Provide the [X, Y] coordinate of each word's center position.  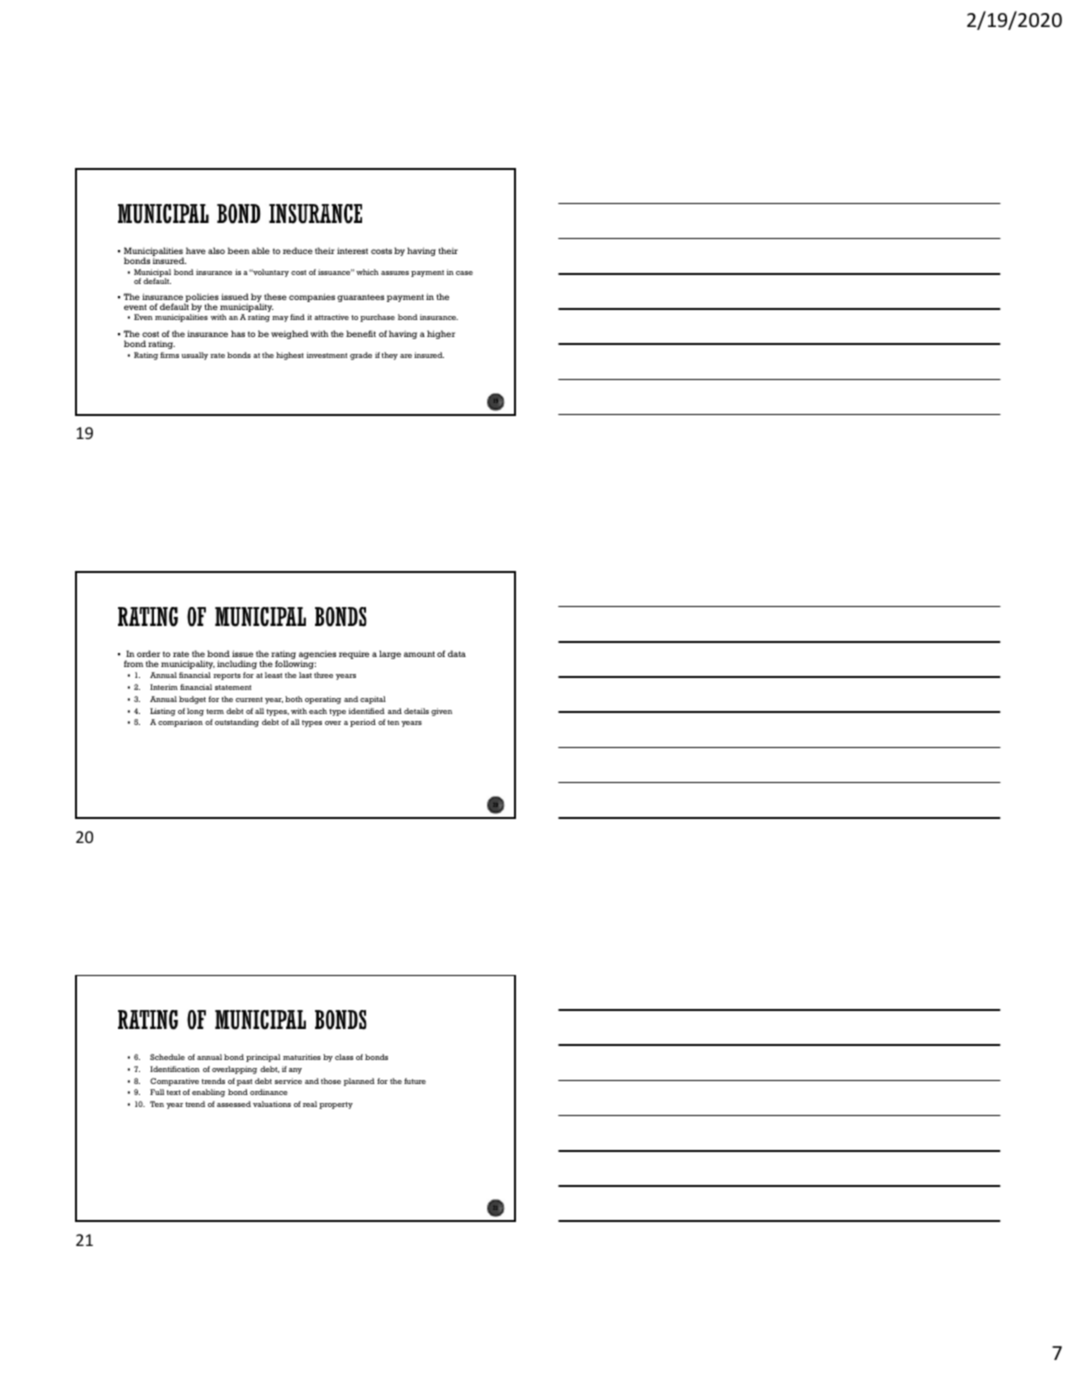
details [416, 711]
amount [419, 654]
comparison [180, 723]
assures [395, 273]
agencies [317, 656]
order [148, 655]
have [196, 250]
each [318, 711]
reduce [298, 250]
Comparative [174, 1082]
